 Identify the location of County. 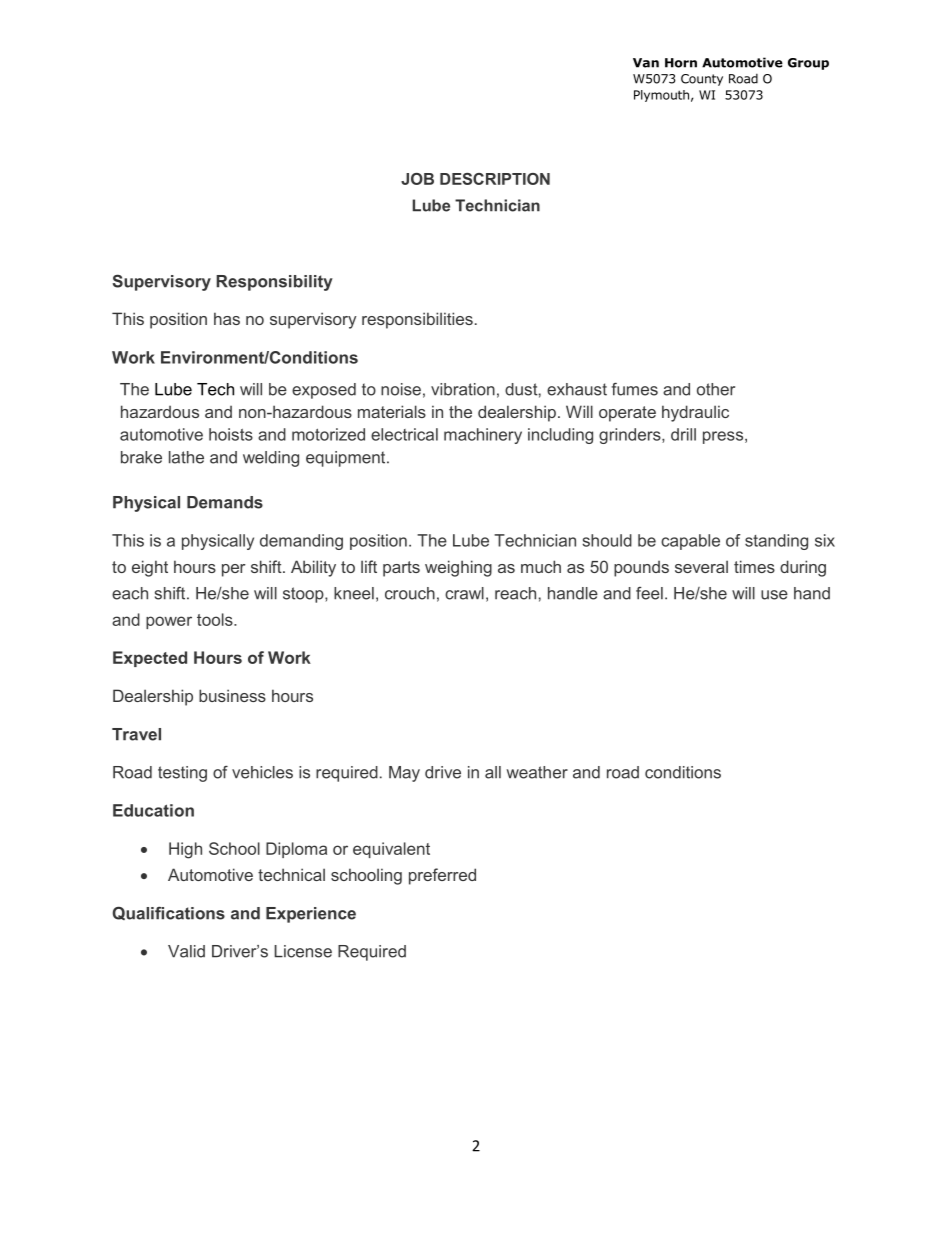
(702, 80).
